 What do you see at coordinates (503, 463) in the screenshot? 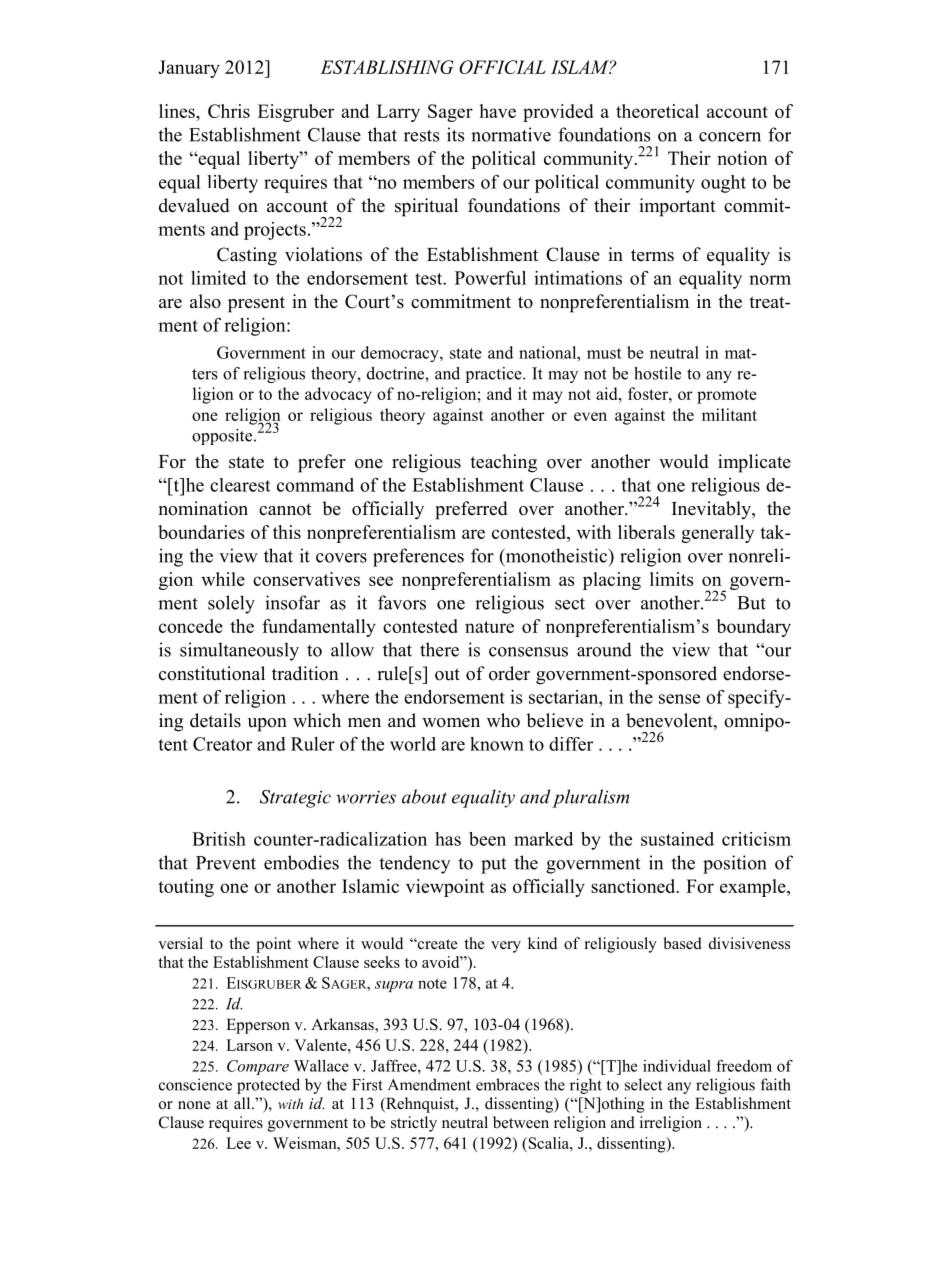
I see `teaching` at bounding box center [503, 463].
